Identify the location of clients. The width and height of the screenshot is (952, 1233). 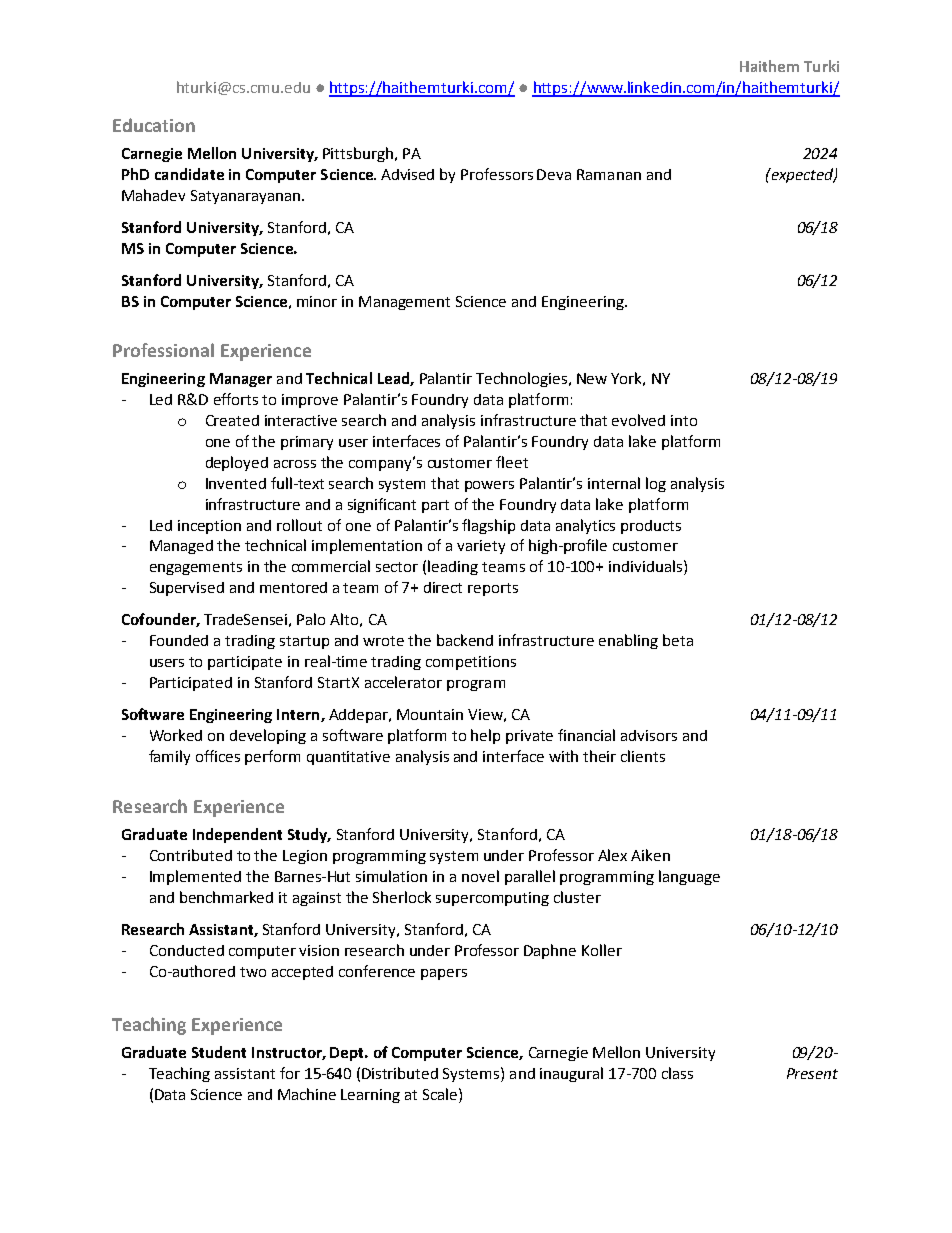
(643, 756).
